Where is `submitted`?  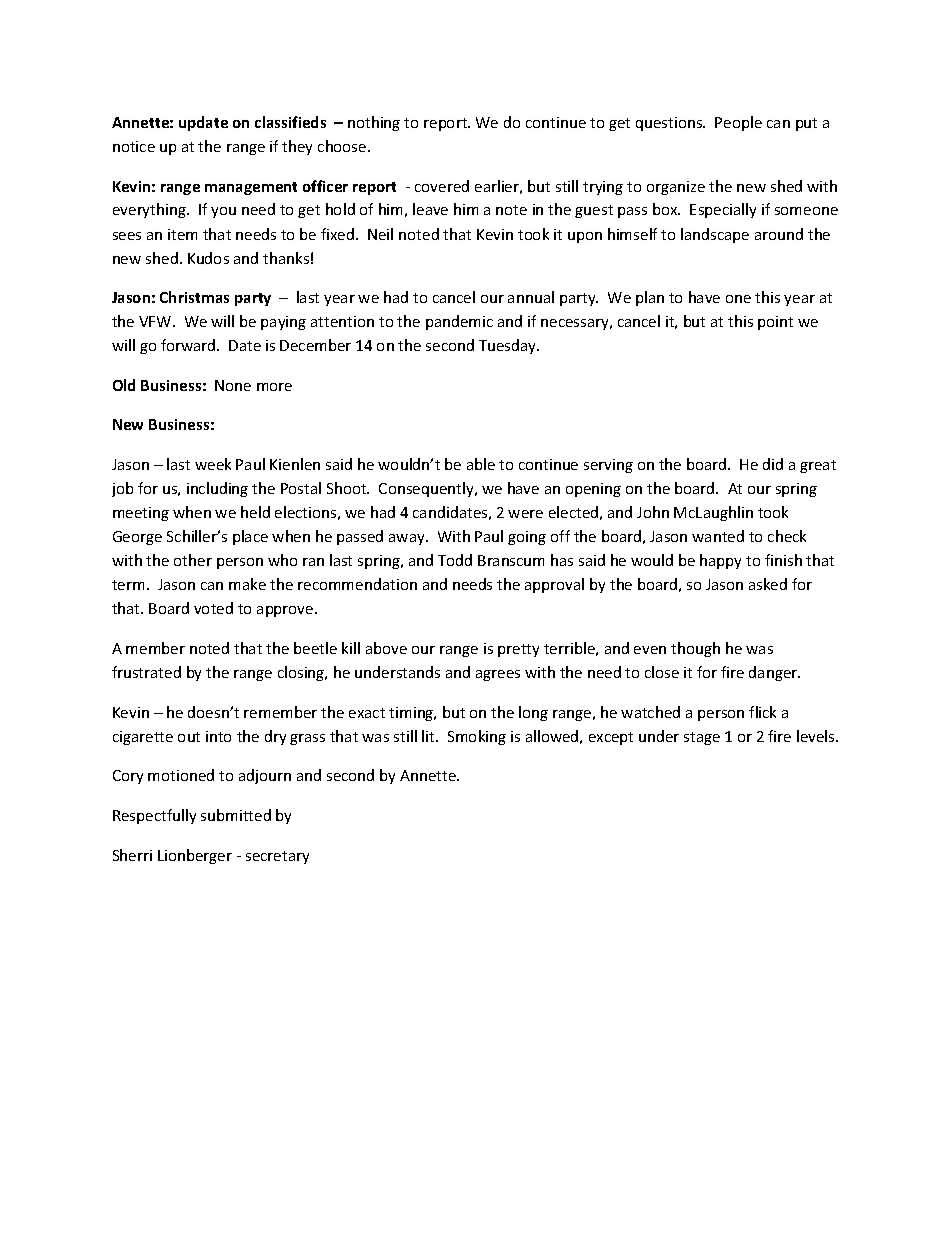
submitted is located at coordinates (236, 815).
